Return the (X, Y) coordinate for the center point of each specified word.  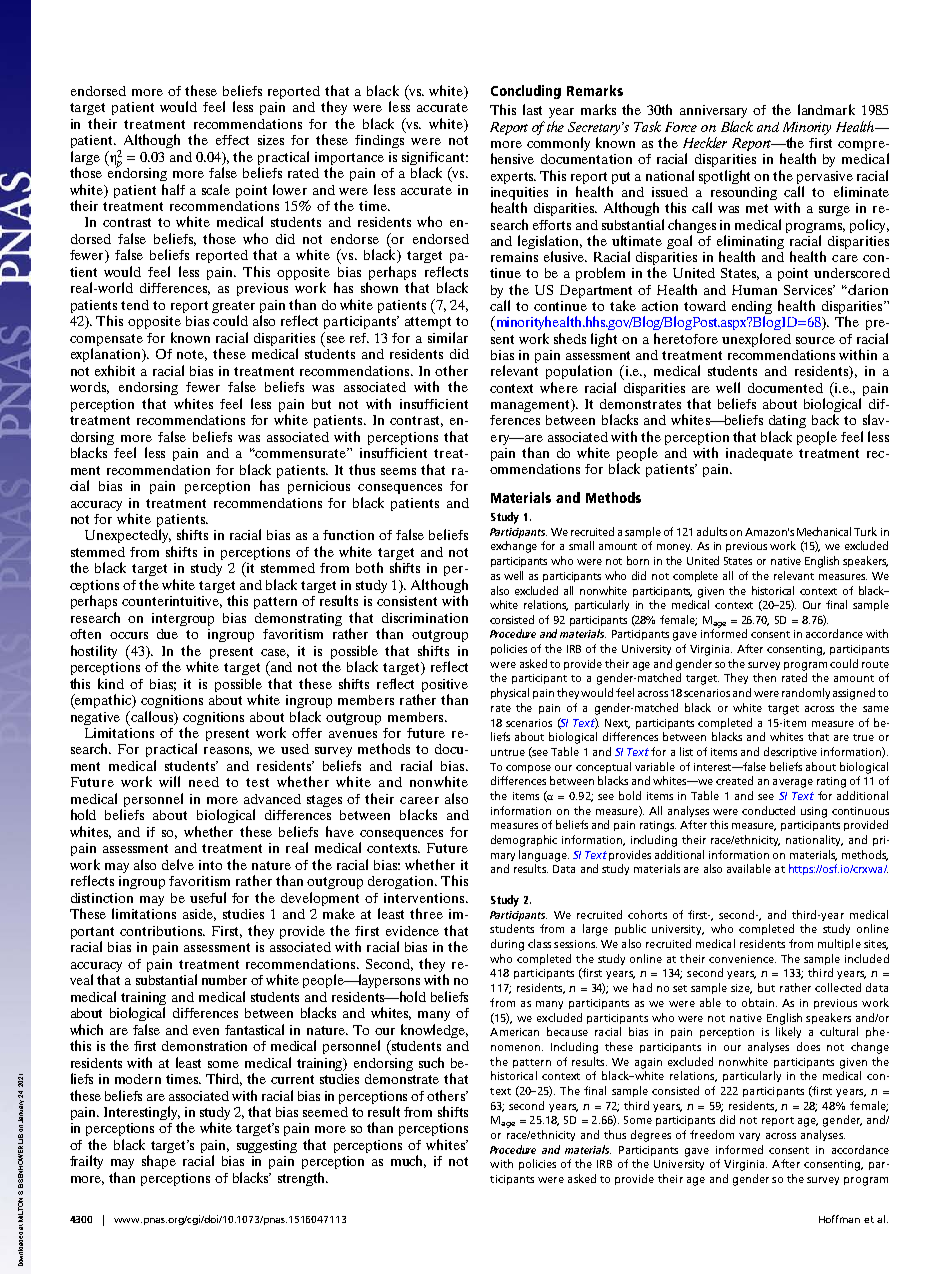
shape (159, 1162)
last (532, 109)
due (167, 634)
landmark (826, 109)
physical (510, 693)
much (408, 1161)
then (764, 677)
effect (232, 140)
